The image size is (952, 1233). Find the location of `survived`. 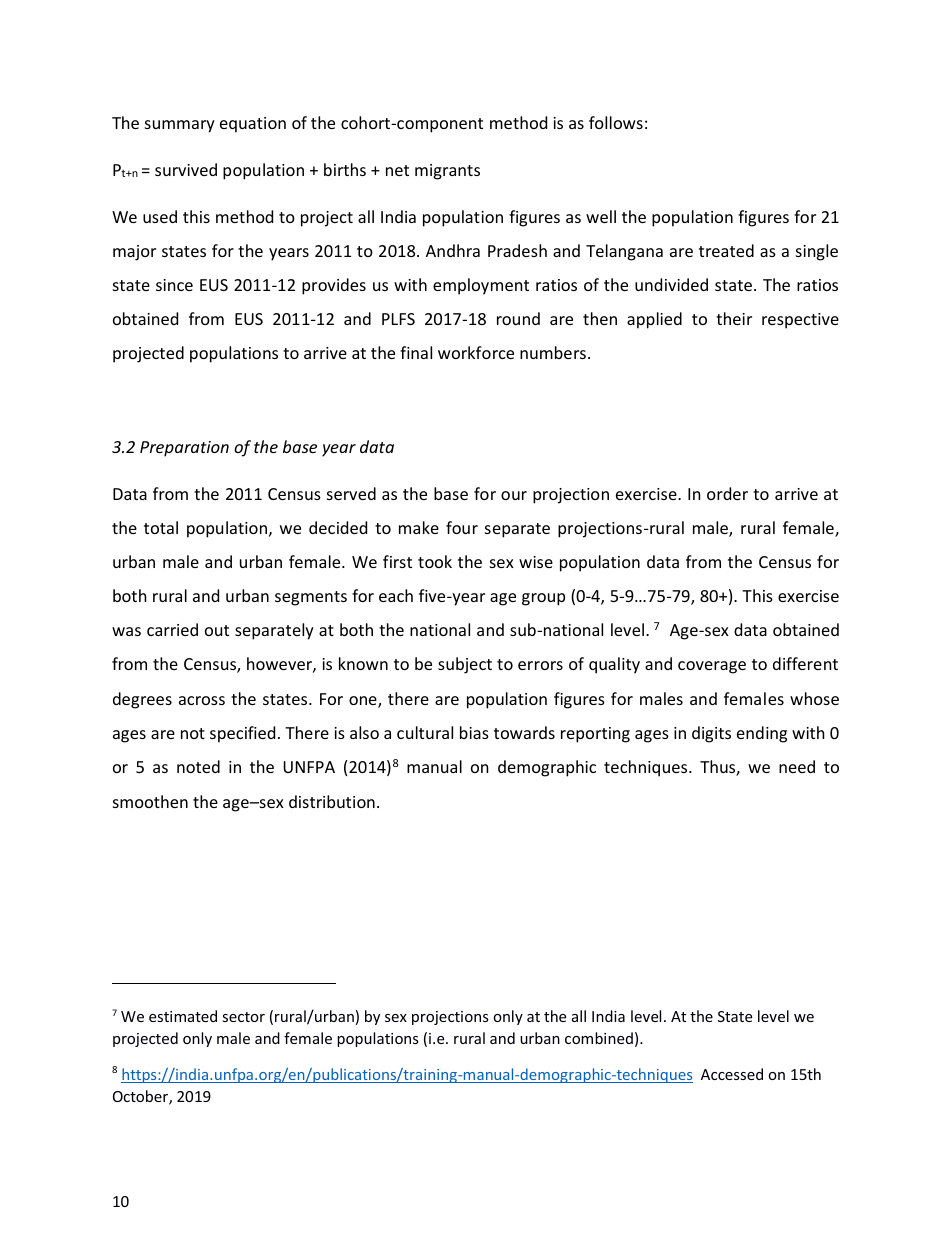

survived is located at coordinates (186, 169).
